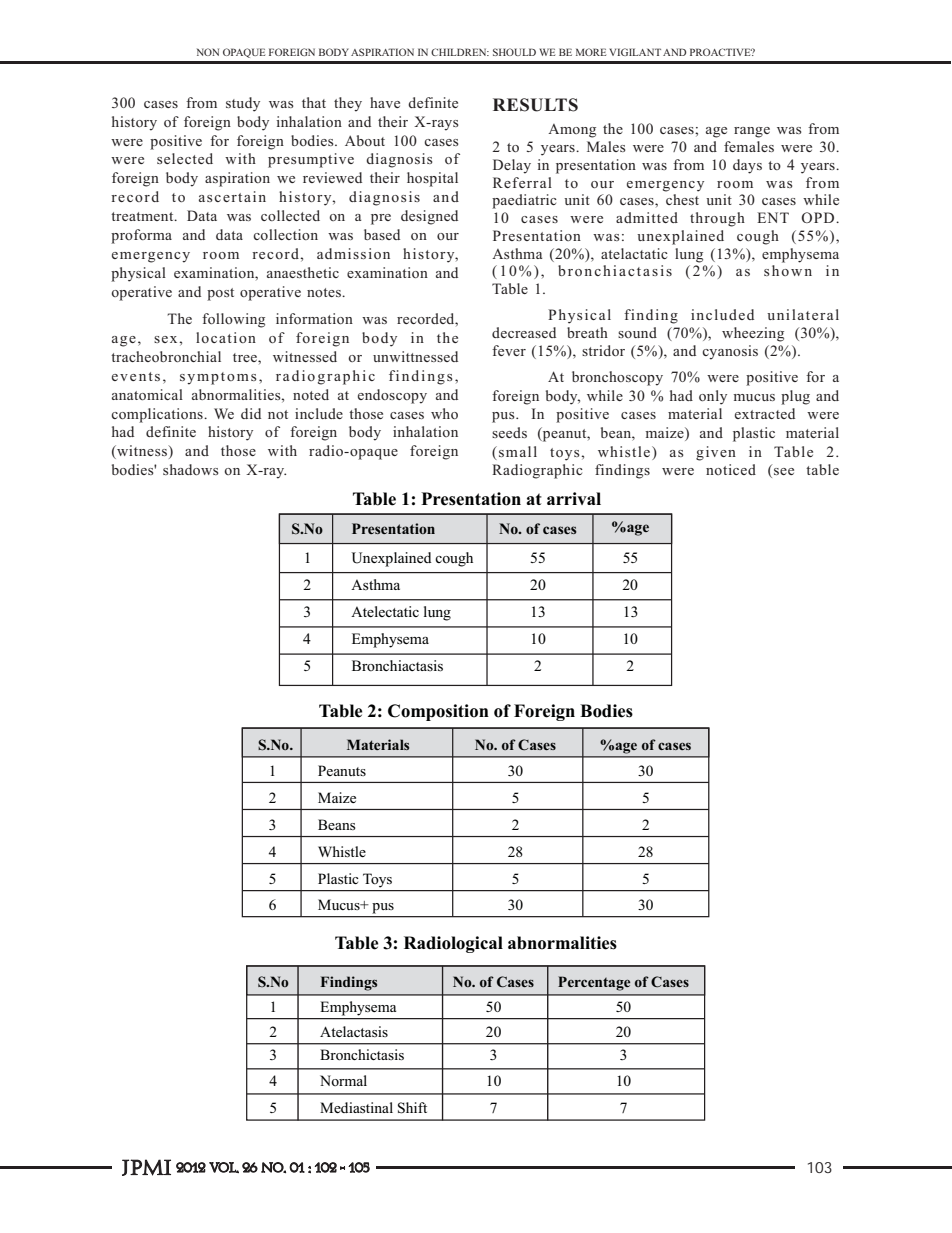 The height and width of the screenshot is (1233, 952). What do you see at coordinates (765, 413) in the screenshot?
I see `extracted` at bounding box center [765, 413].
